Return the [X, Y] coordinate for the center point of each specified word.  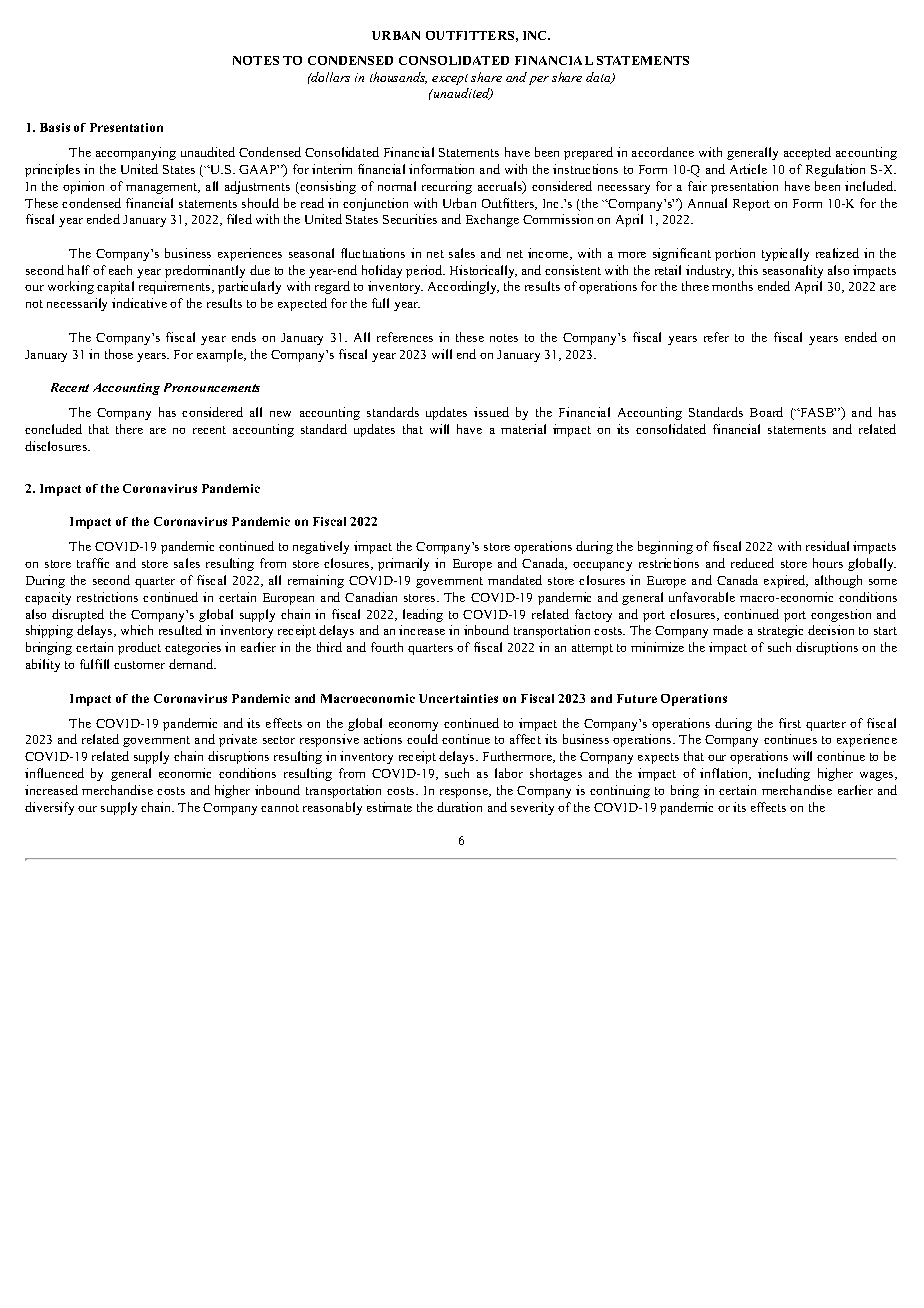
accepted [807, 153]
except [450, 79]
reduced [752, 563]
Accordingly [463, 287]
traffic [93, 563]
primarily [403, 564]
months [732, 286]
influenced [54, 773]
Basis [55, 127]
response [465, 793]
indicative [139, 303]
